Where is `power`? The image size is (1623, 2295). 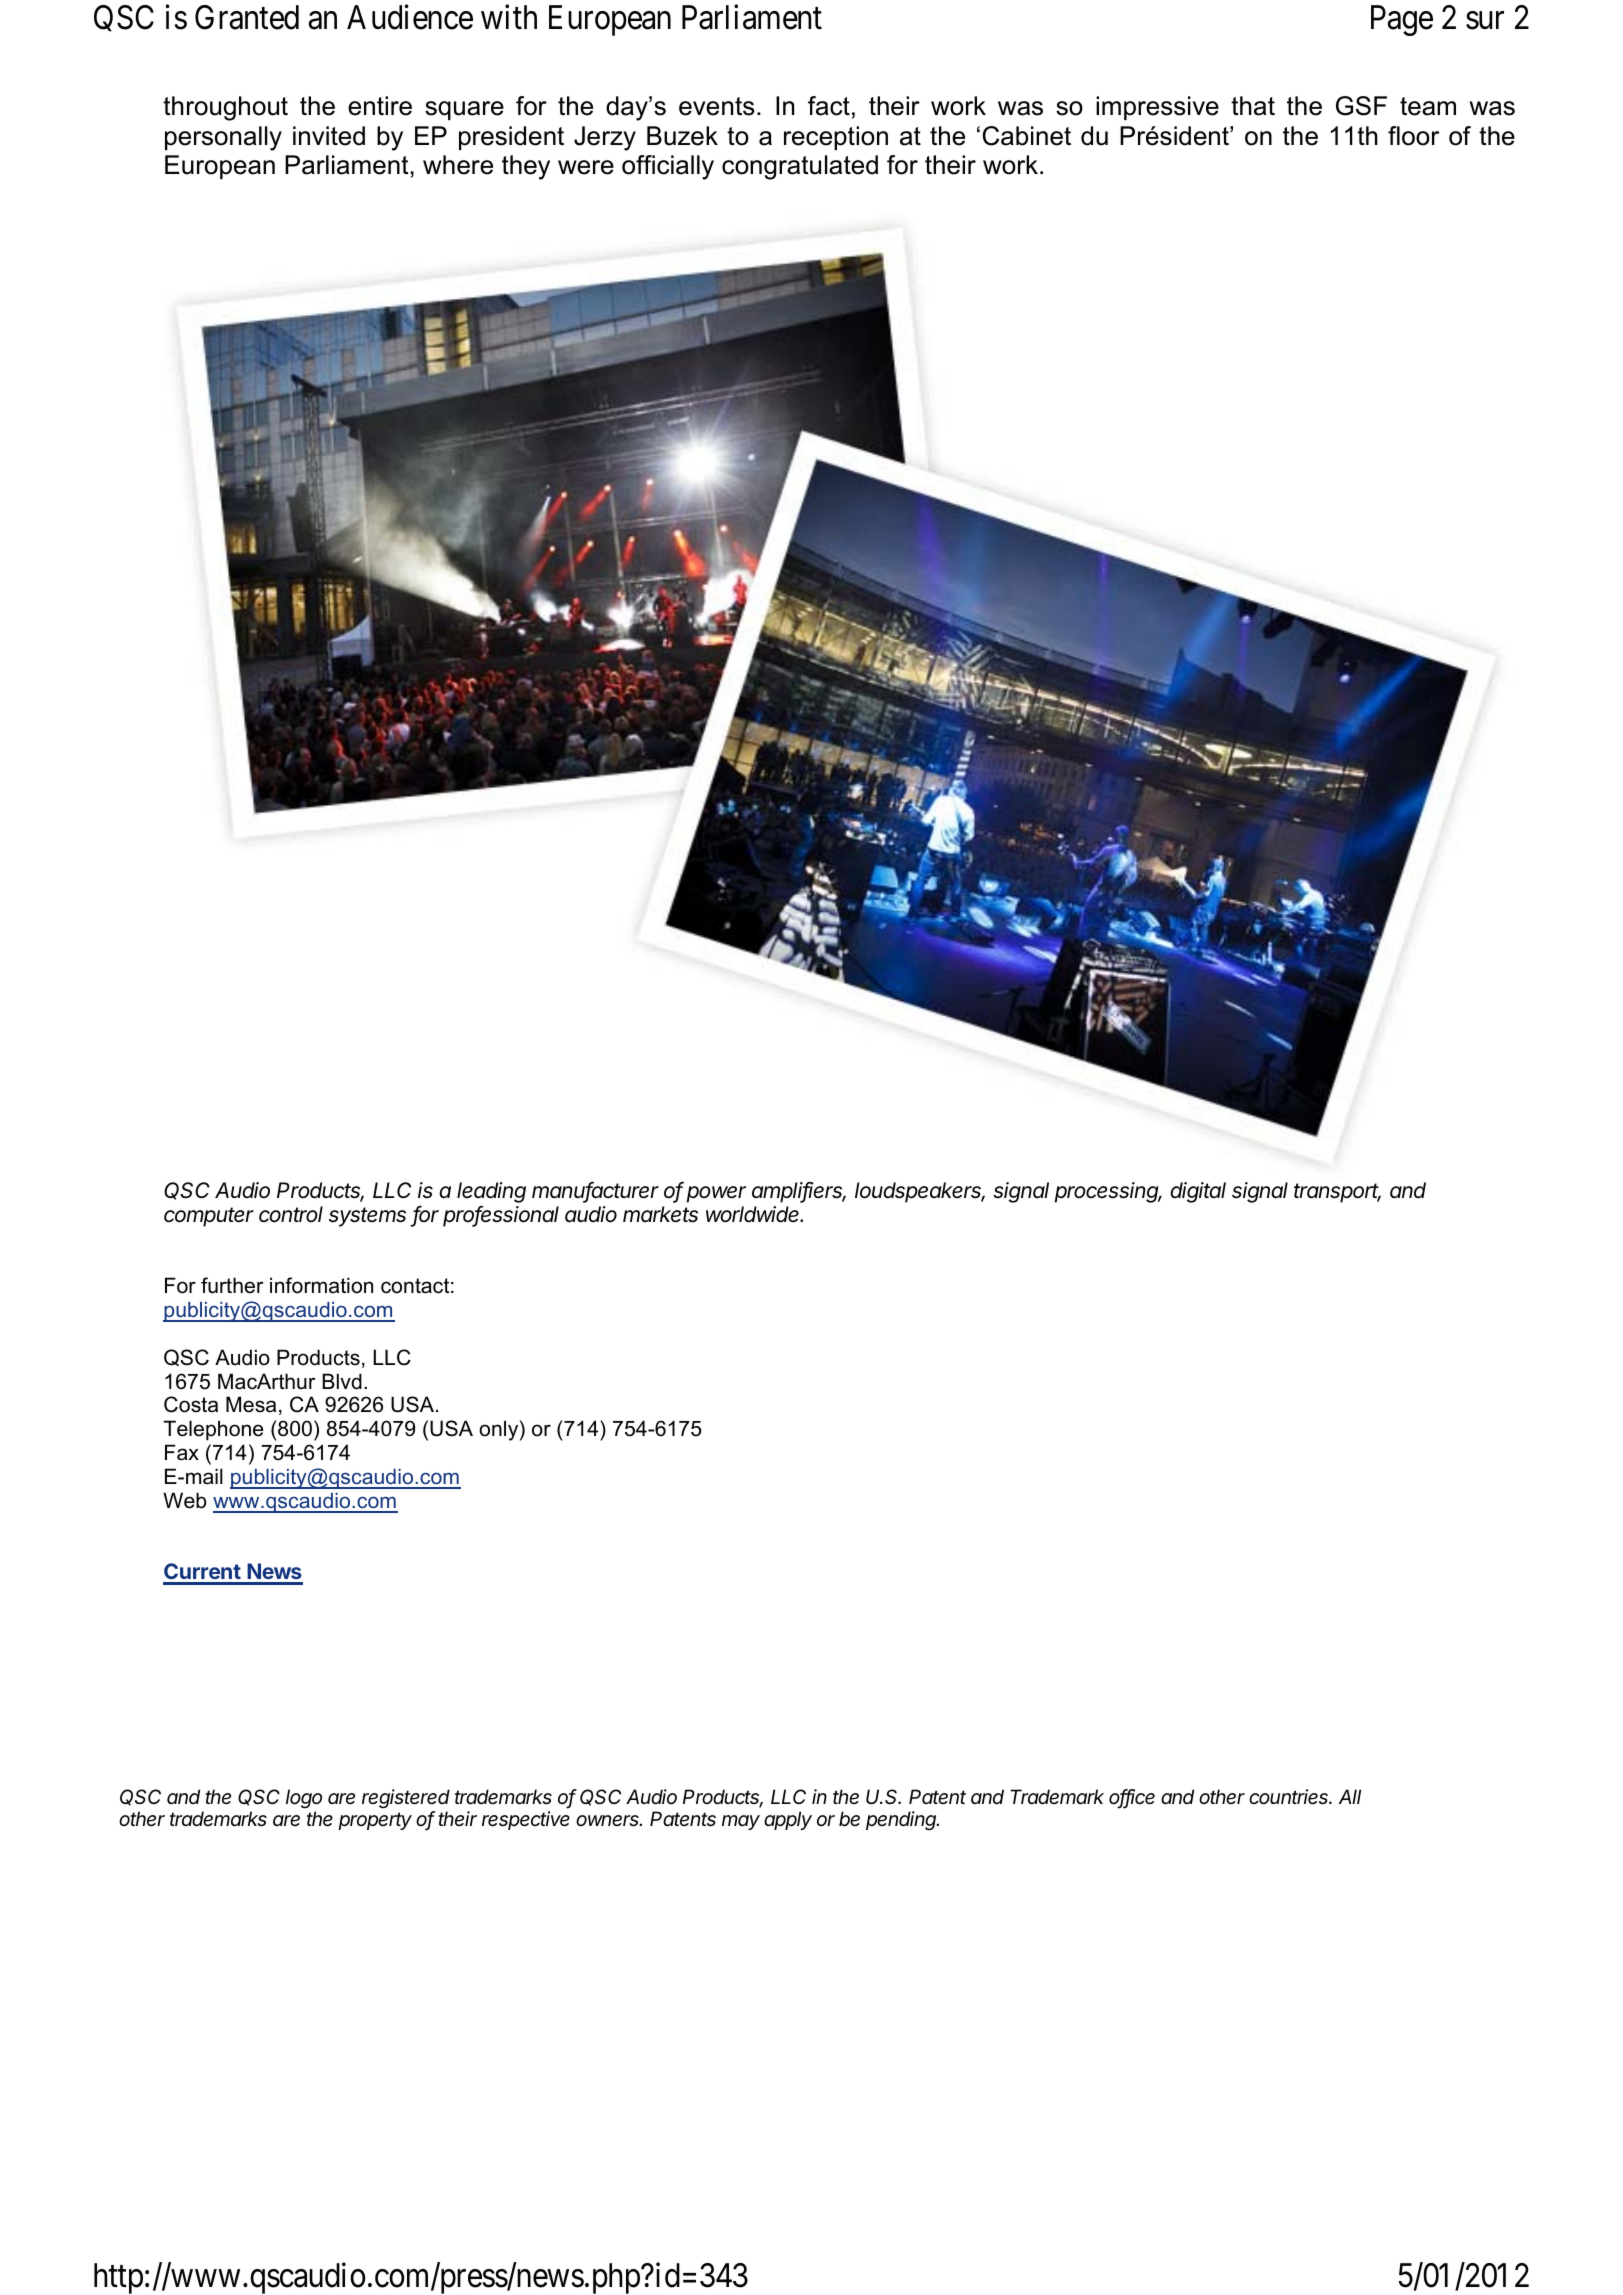
power is located at coordinates (716, 1194).
